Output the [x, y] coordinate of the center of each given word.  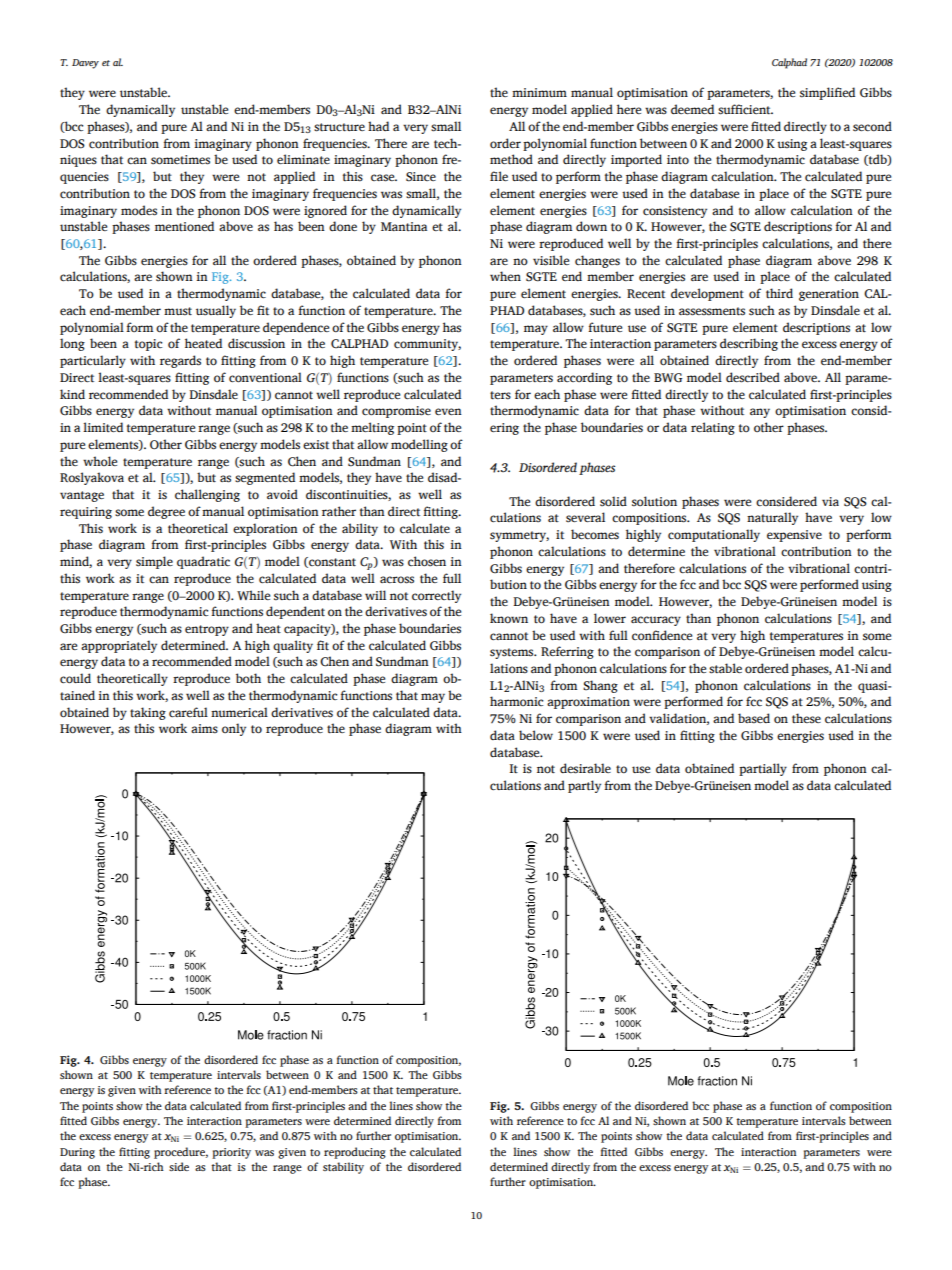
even [448, 411]
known [509, 618]
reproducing [355, 1153]
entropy [207, 630]
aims [204, 729]
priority [231, 1153]
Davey [85, 64]
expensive [794, 536]
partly [584, 786]
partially [763, 769]
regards [180, 361]
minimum [539, 92]
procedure [181, 1153]
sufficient [745, 109]
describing [749, 344]
